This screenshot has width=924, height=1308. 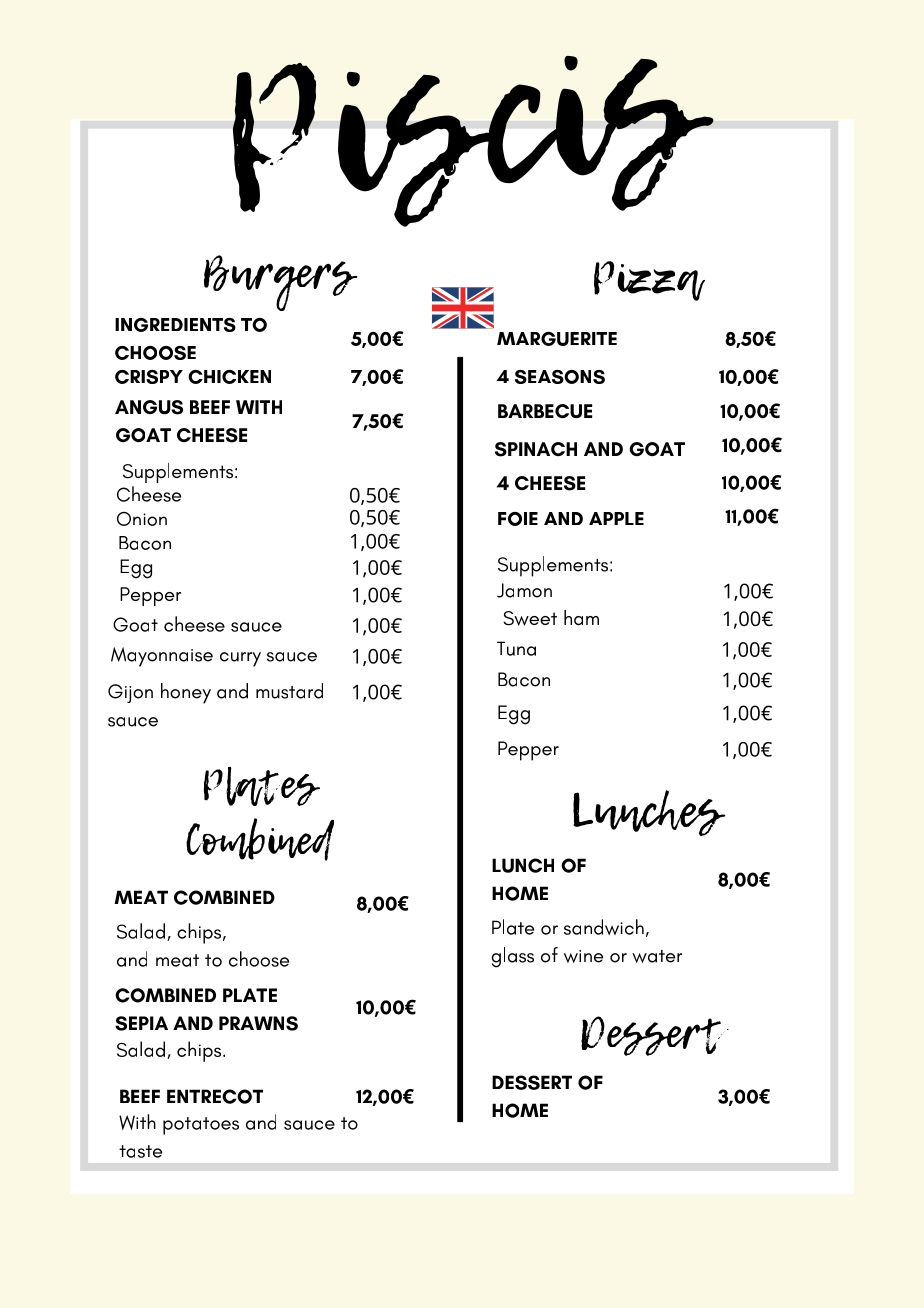 I want to click on Sweet, so click(x=530, y=618).
